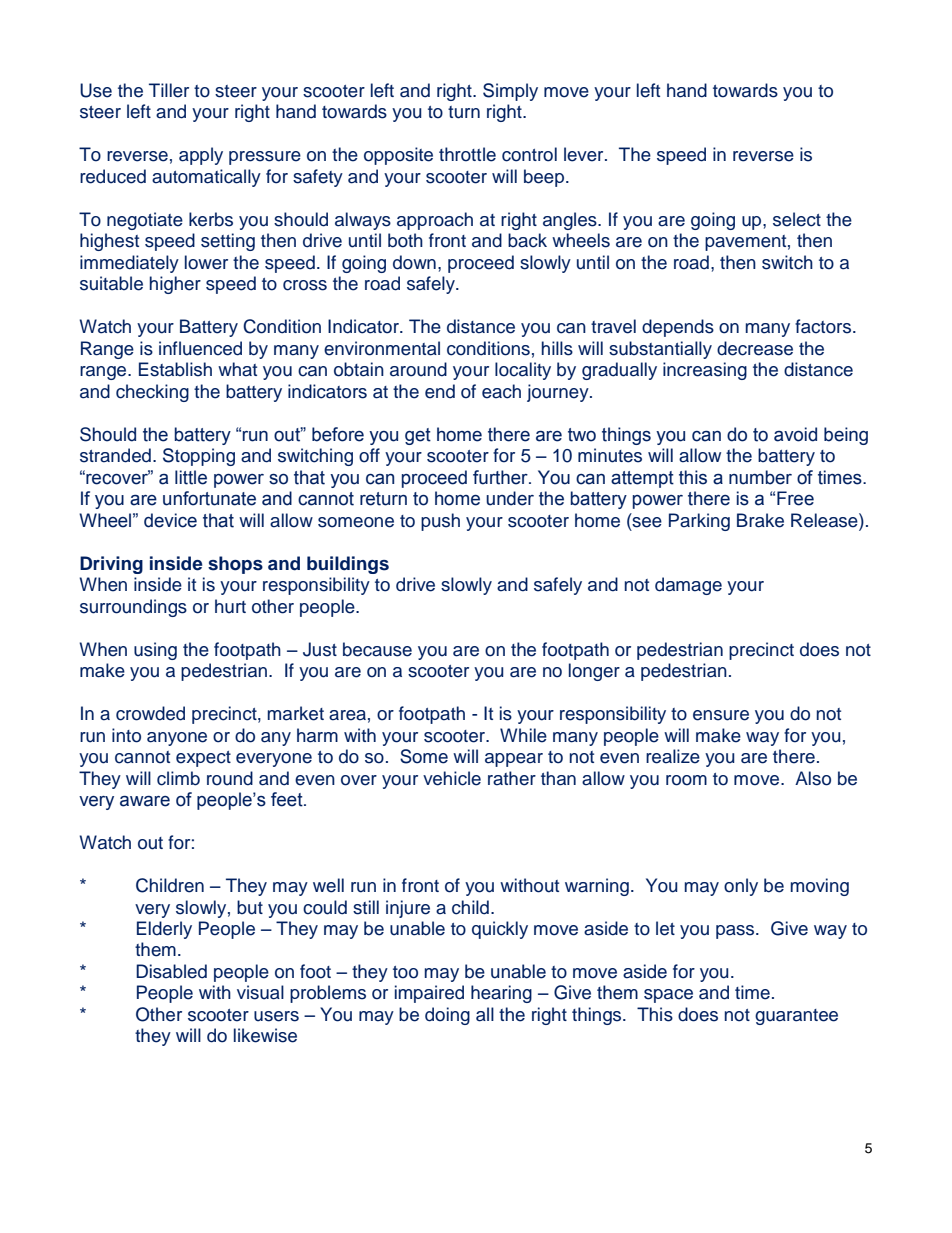 The width and height of the screenshot is (952, 1233). What do you see at coordinates (169, 90) in the screenshot?
I see `Tiller` at bounding box center [169, 90].
